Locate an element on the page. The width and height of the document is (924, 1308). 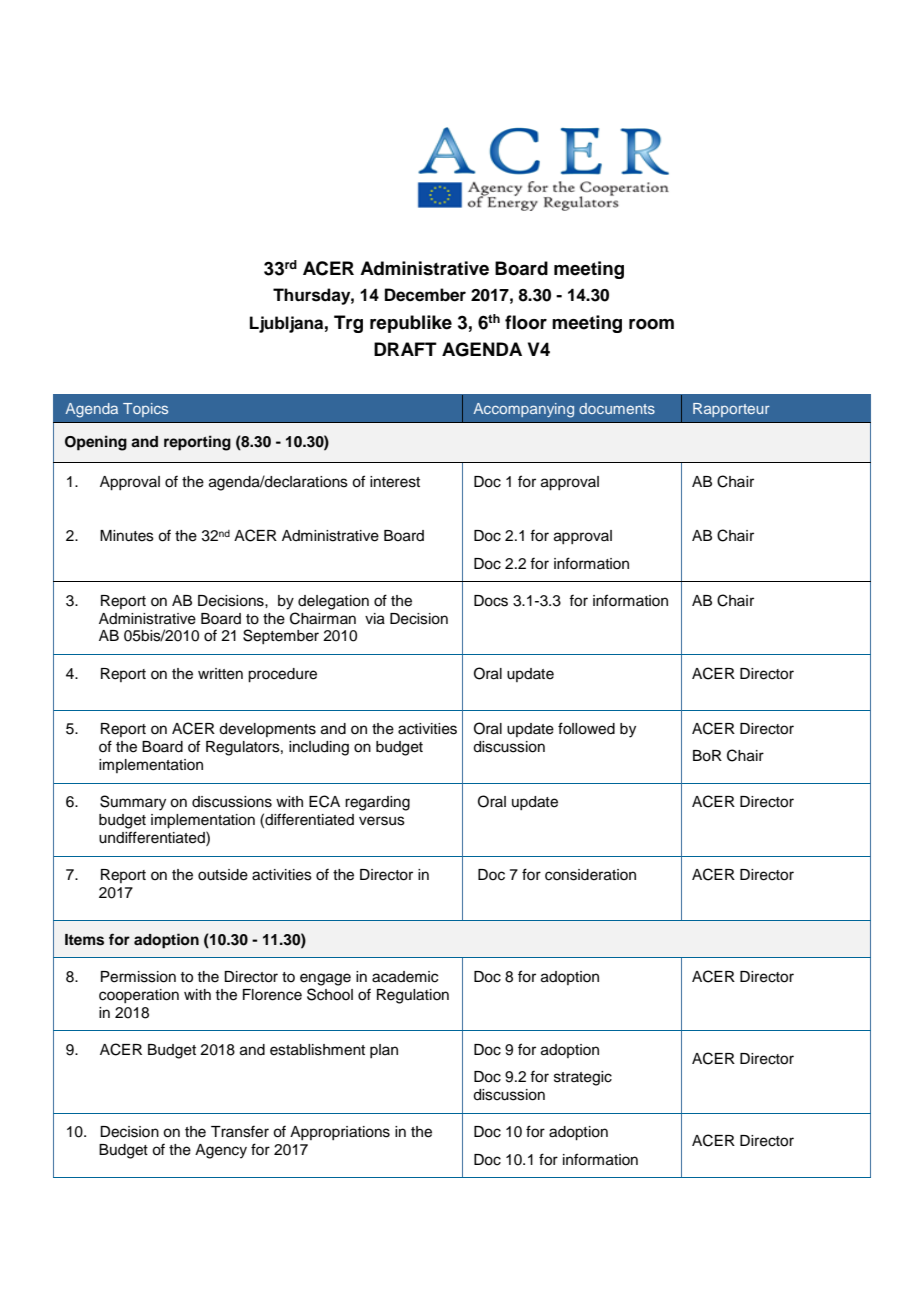
Minutes is located at coordinates (127, 536).
